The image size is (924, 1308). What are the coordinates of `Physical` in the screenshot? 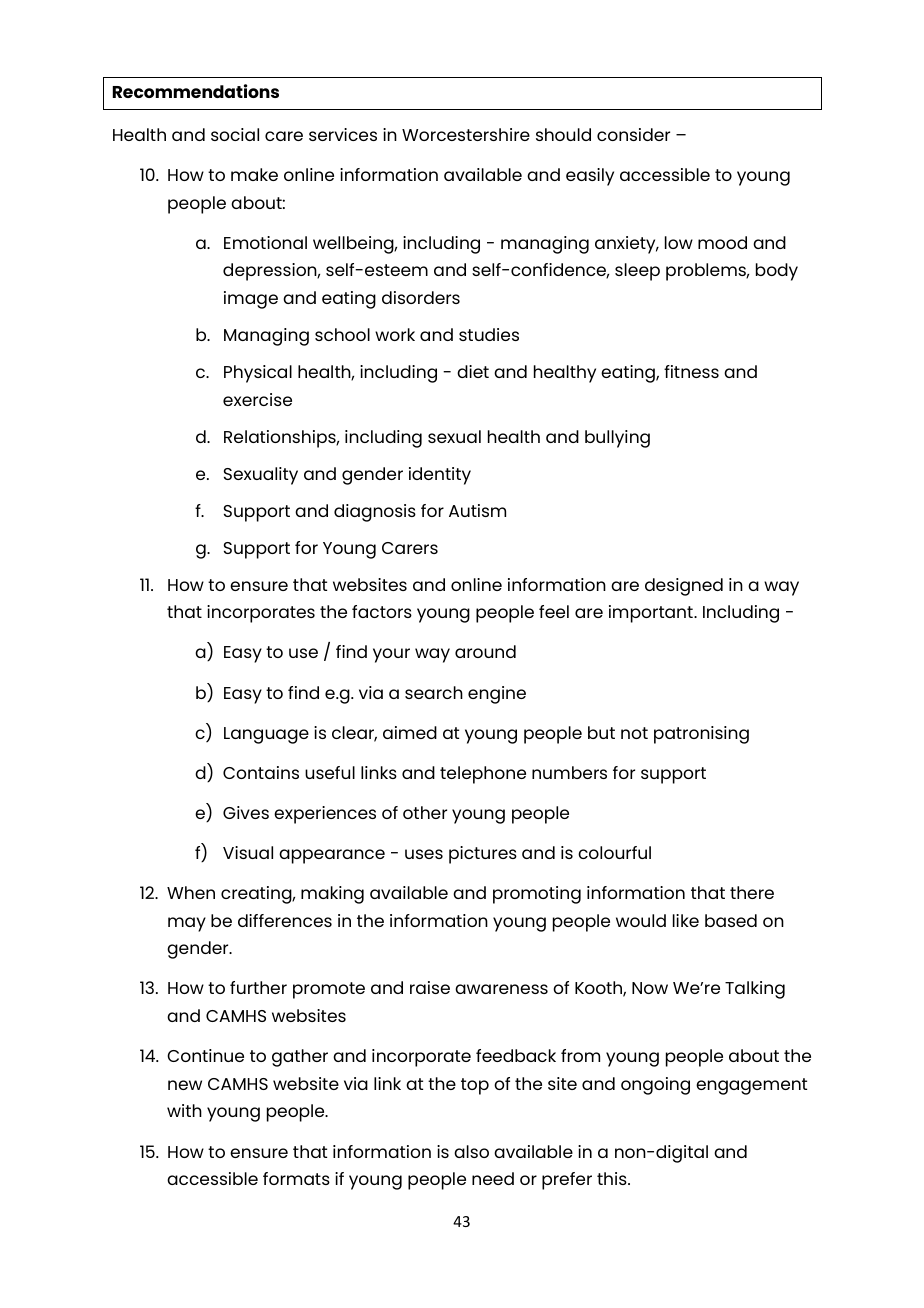 It's located at (258, 374).
